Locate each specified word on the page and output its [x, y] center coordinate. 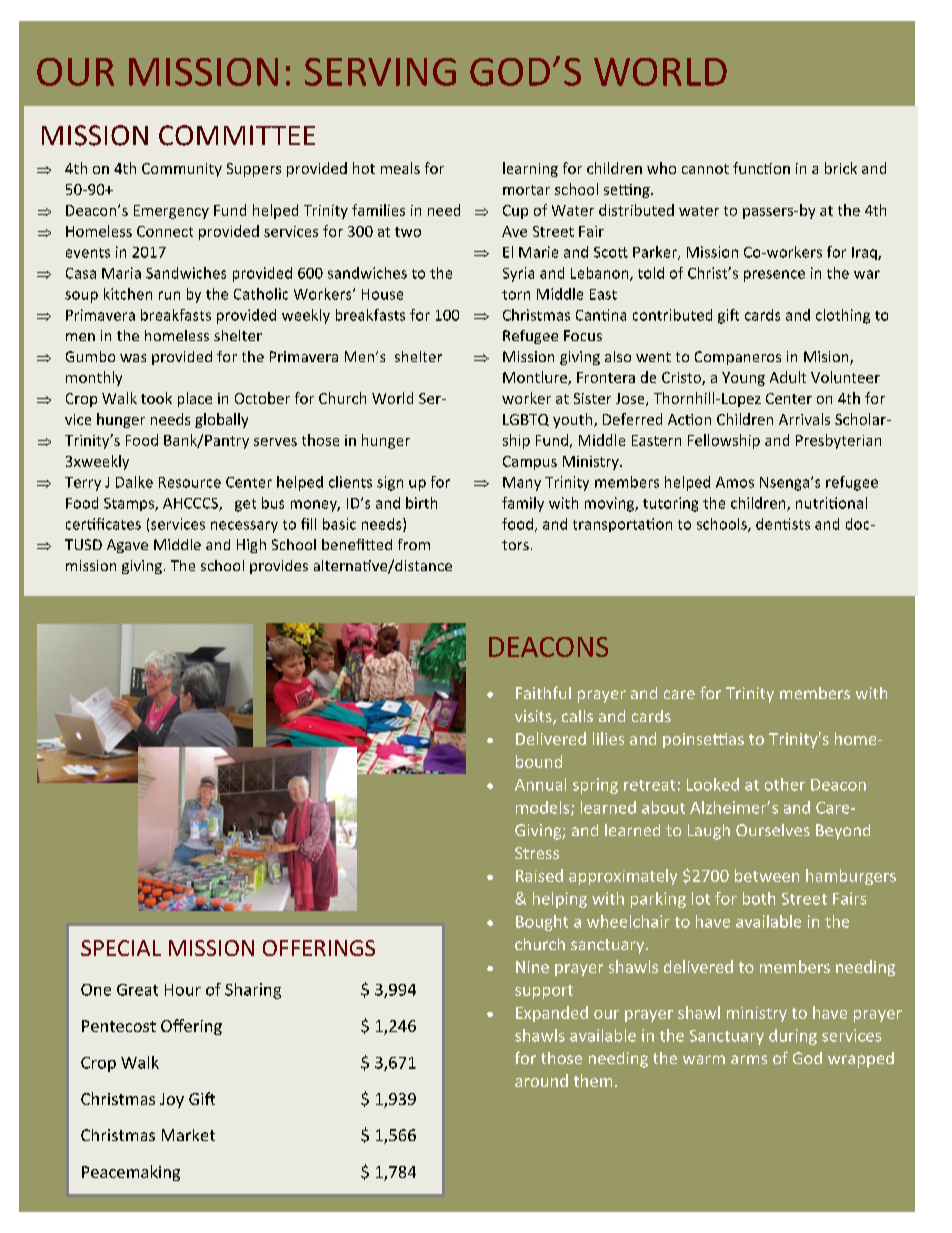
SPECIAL [121, 948]
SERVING [380, 72]
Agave [127, 546]
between [767, 875]
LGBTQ [526, 420]
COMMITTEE [237, 135]
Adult [788, 377]
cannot [705, 169]
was [133, 358]
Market [188, 1135]
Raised [539, 875]
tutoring [670, 504]
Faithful [543, 692]
